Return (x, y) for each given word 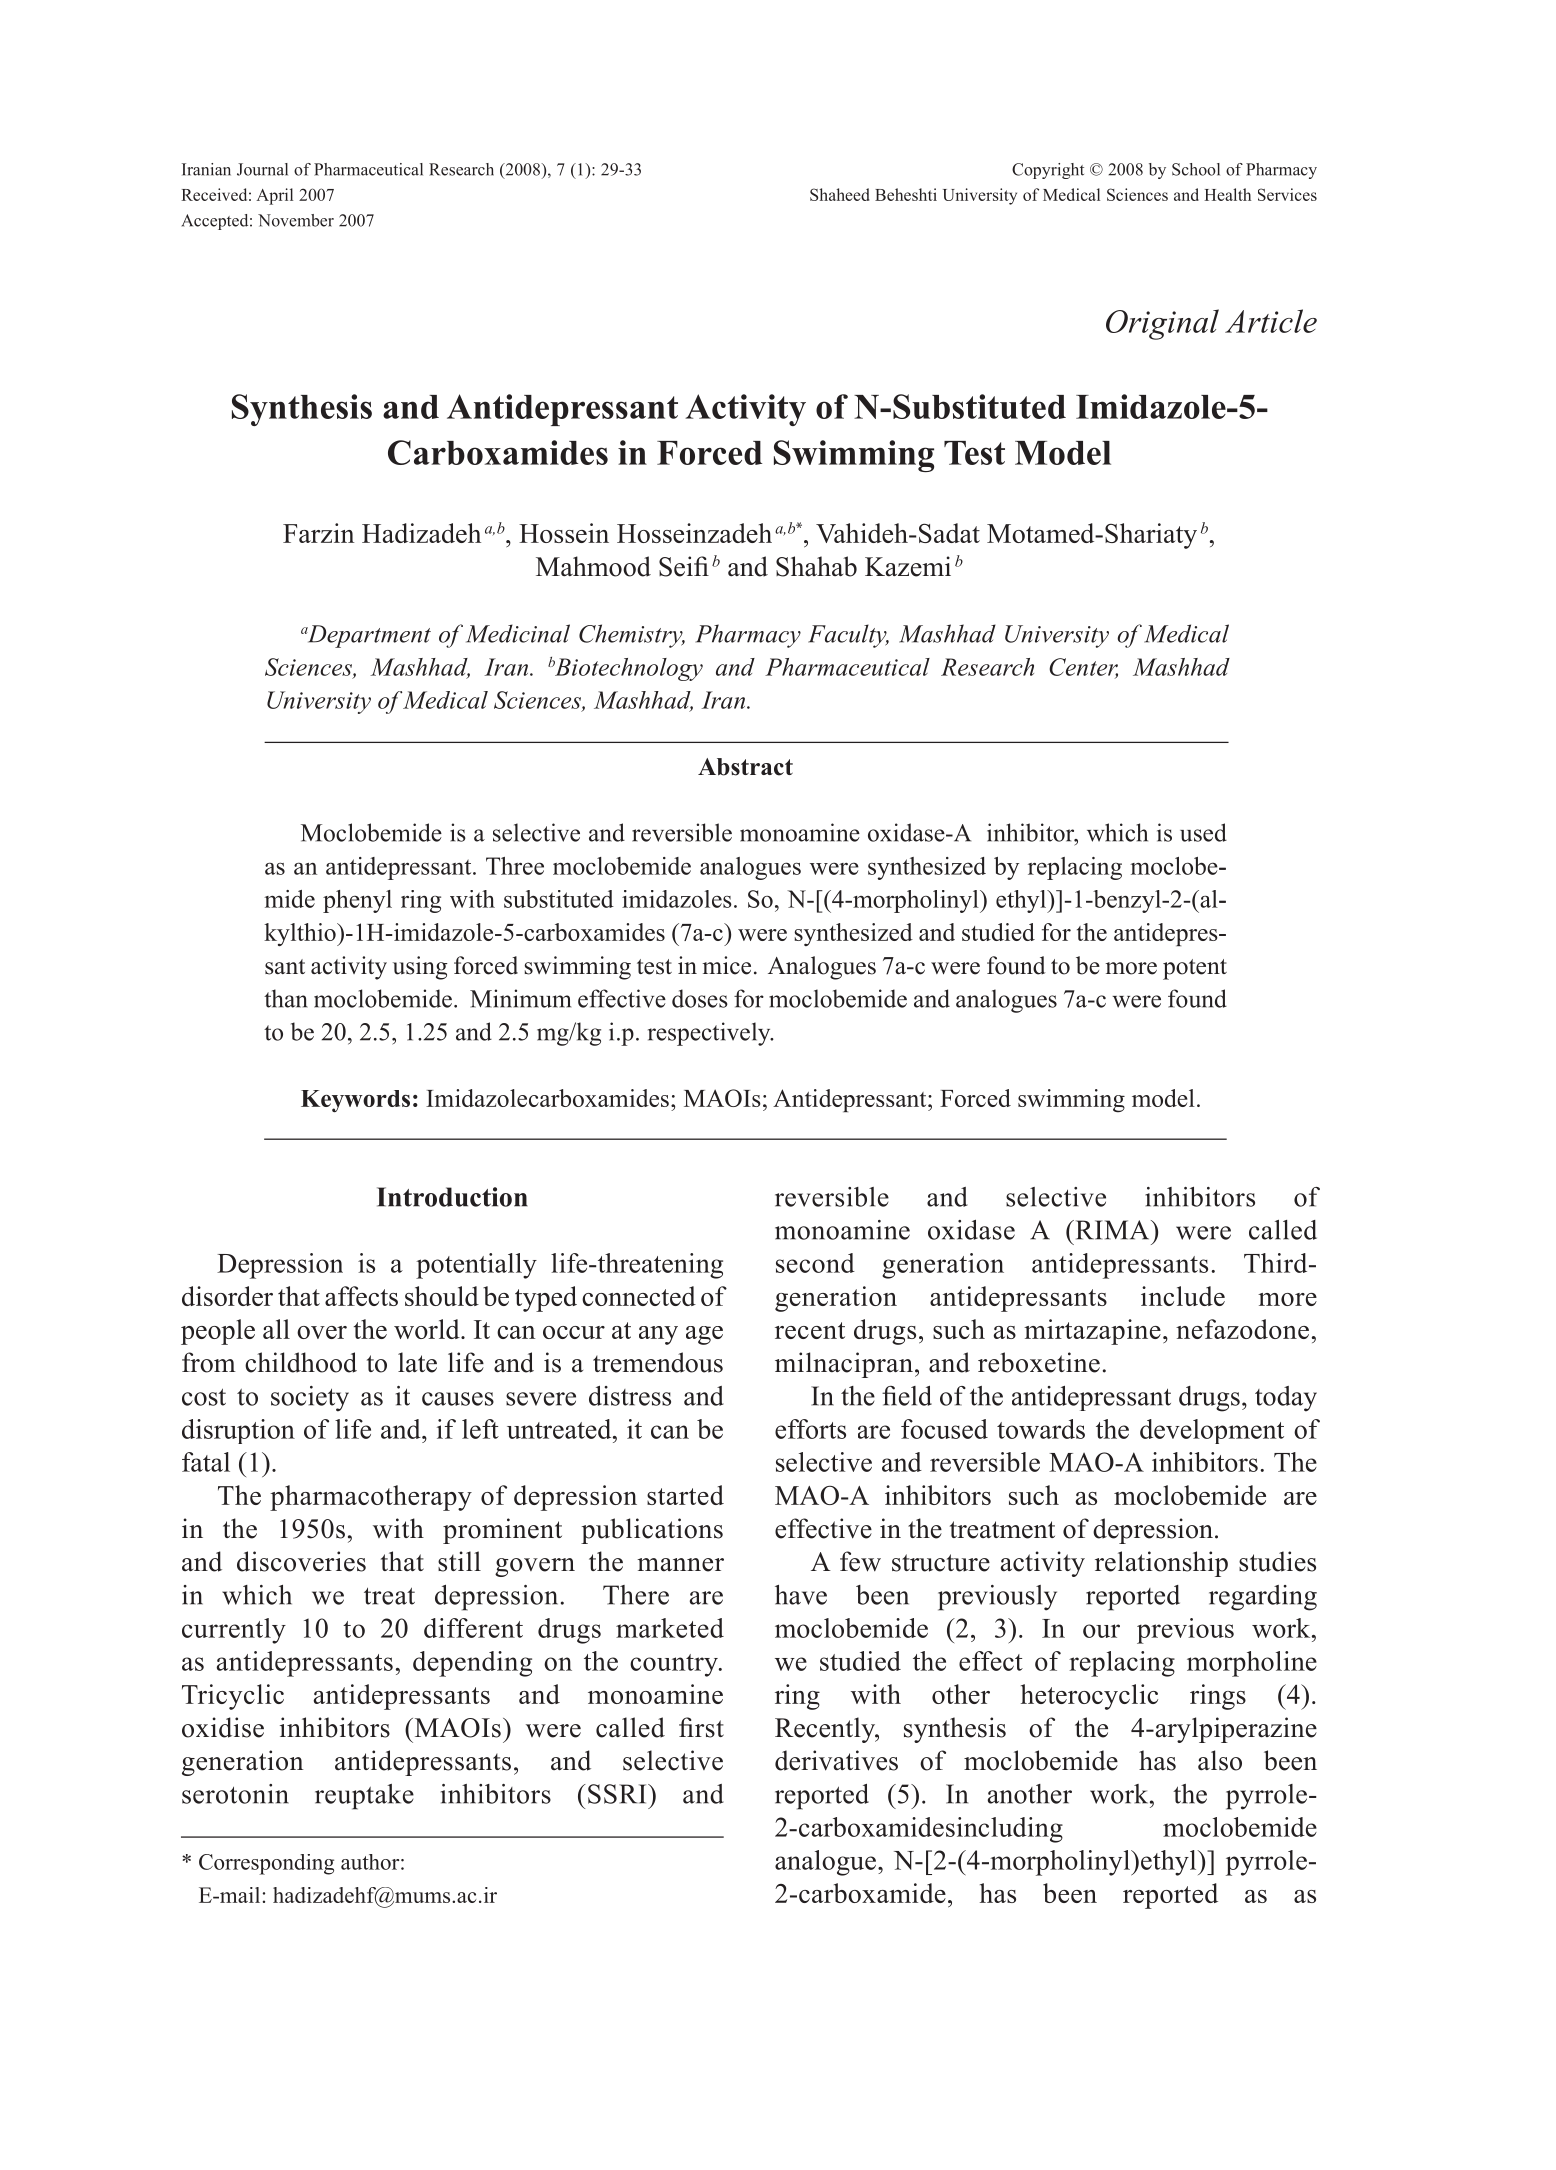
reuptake (364, 1797)
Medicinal (518, 633)
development (1212, 1431)
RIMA (1112, 1230)
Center (1083, 668)
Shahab (816, 566)
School (1196, 169)
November (296, 220)
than (286, 998)
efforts (810, 1429)
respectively (710, 1034)
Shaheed (839, 194)
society (310, 1399)
